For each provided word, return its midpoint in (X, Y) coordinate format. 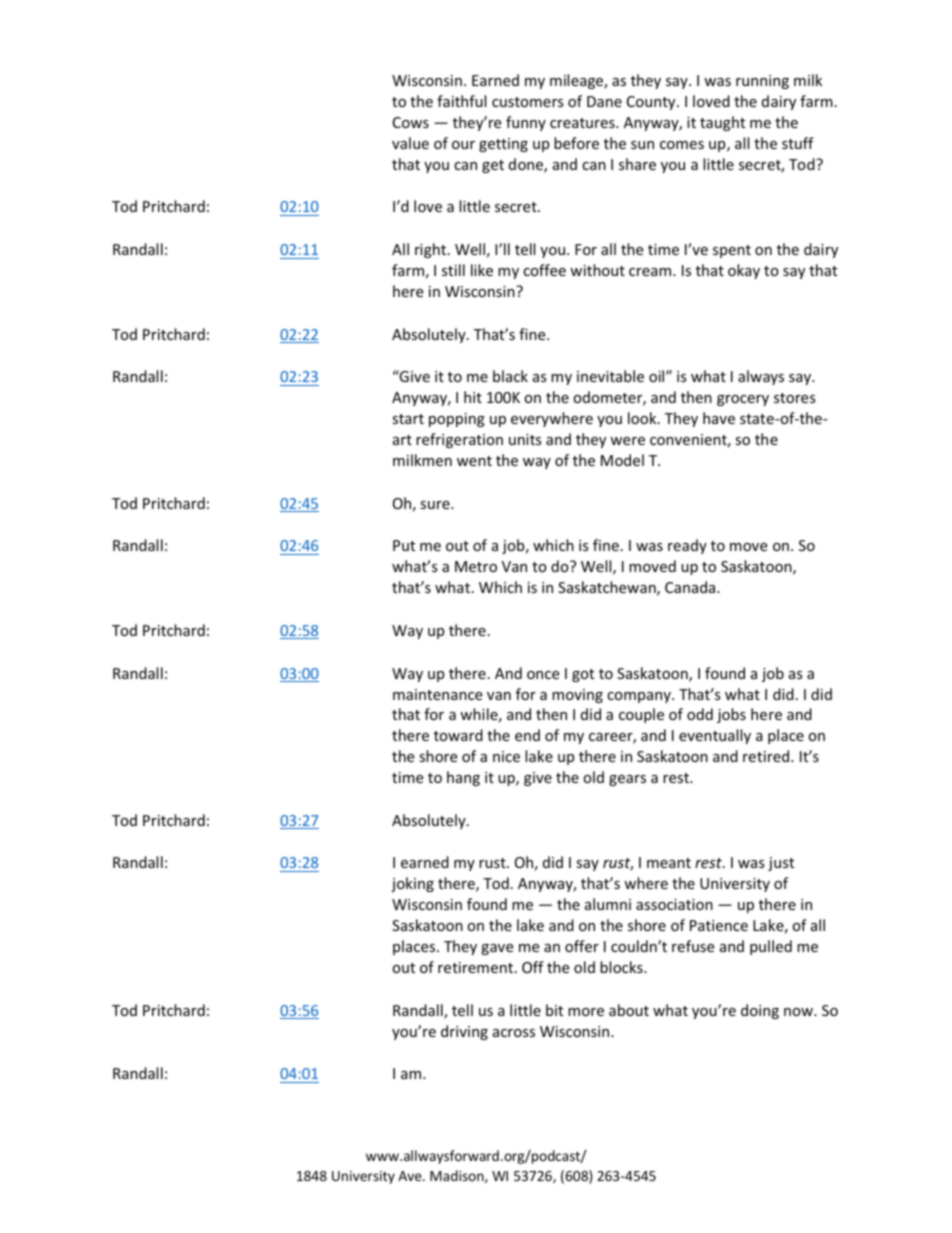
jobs (731, 715)
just (781, 864)
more (586, 1012)
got (583, 675)
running (762, 82)
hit (473, 397)
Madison (458, 1176)
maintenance (437, 694)
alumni (608, 904)
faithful (461, 101)
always (761, 377)
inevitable (610, 376)
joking (412, 884)
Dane (604, 101)
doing (760, 1011)
